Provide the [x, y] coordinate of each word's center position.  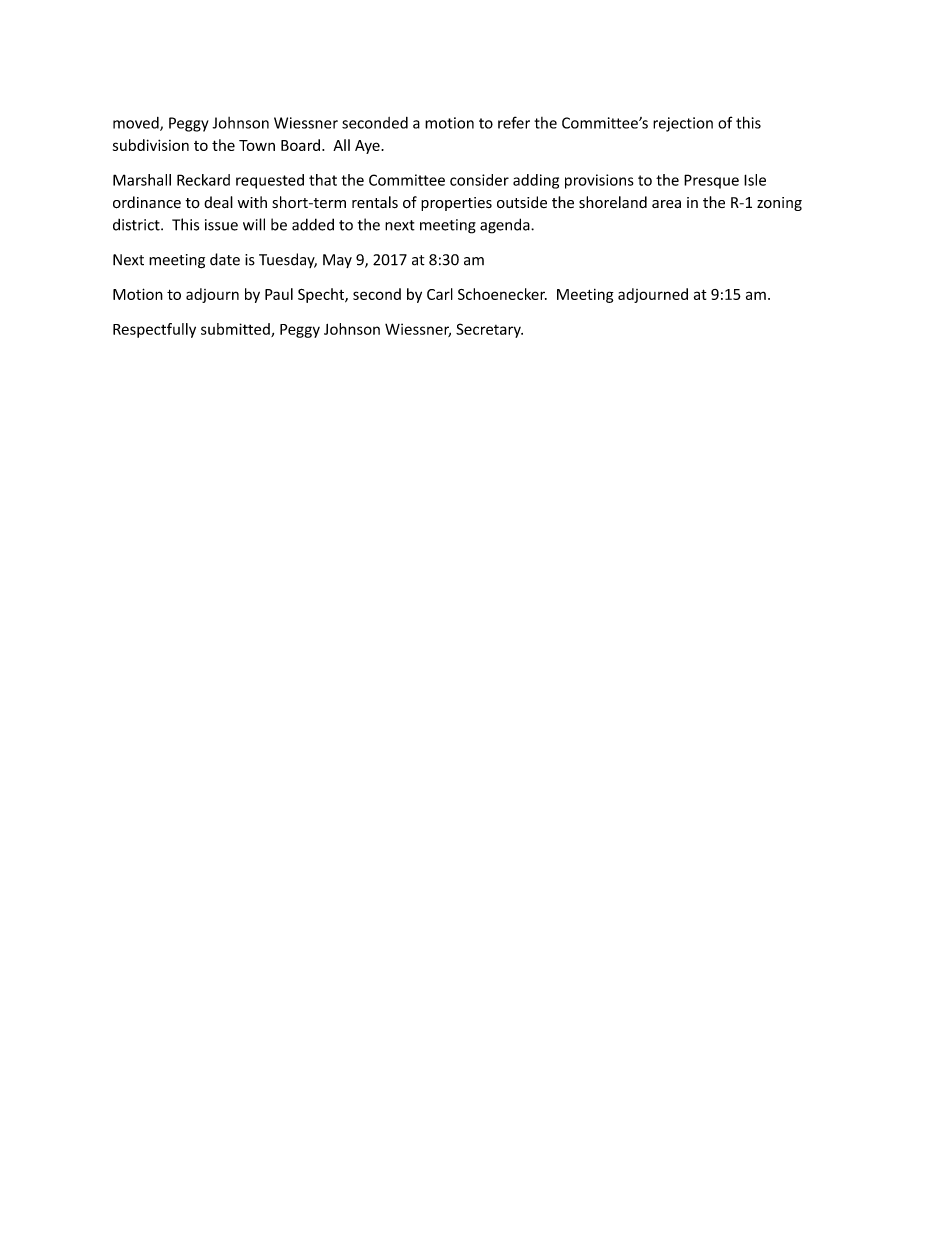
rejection [683, 124]
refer [514, 122]
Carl [440, 294]
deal [218, 202]
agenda [506, 226]
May [337, 261]
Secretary [489, 330]
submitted [236, 330]
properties [456, 204]
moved [137, 124]
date [225, 259]
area [666, 204]
